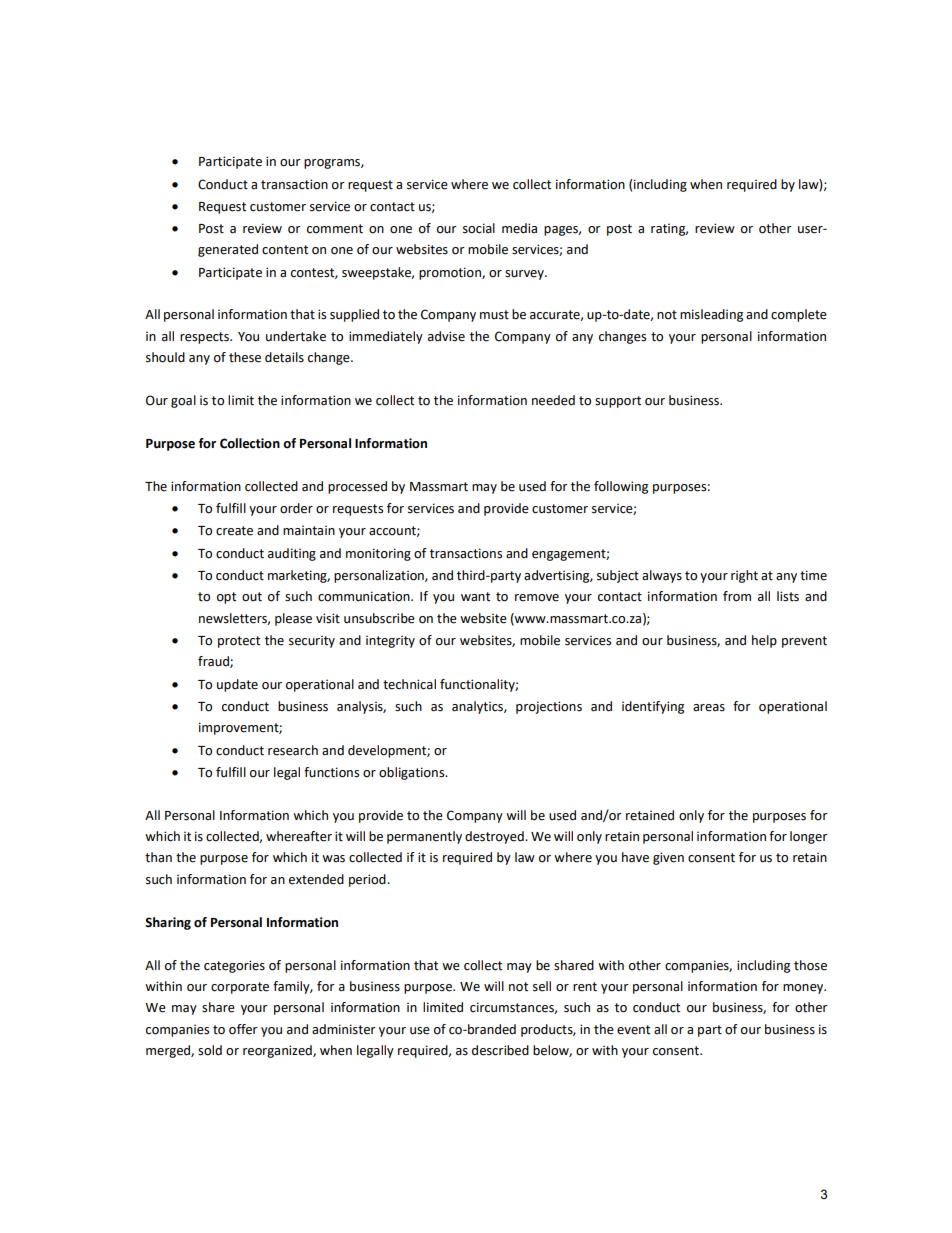 This screenshot has width=952, height=1233. What do you see at coordinates (621, 487) in the screenshot?
I see `following` at bounding box center [621, 487].
